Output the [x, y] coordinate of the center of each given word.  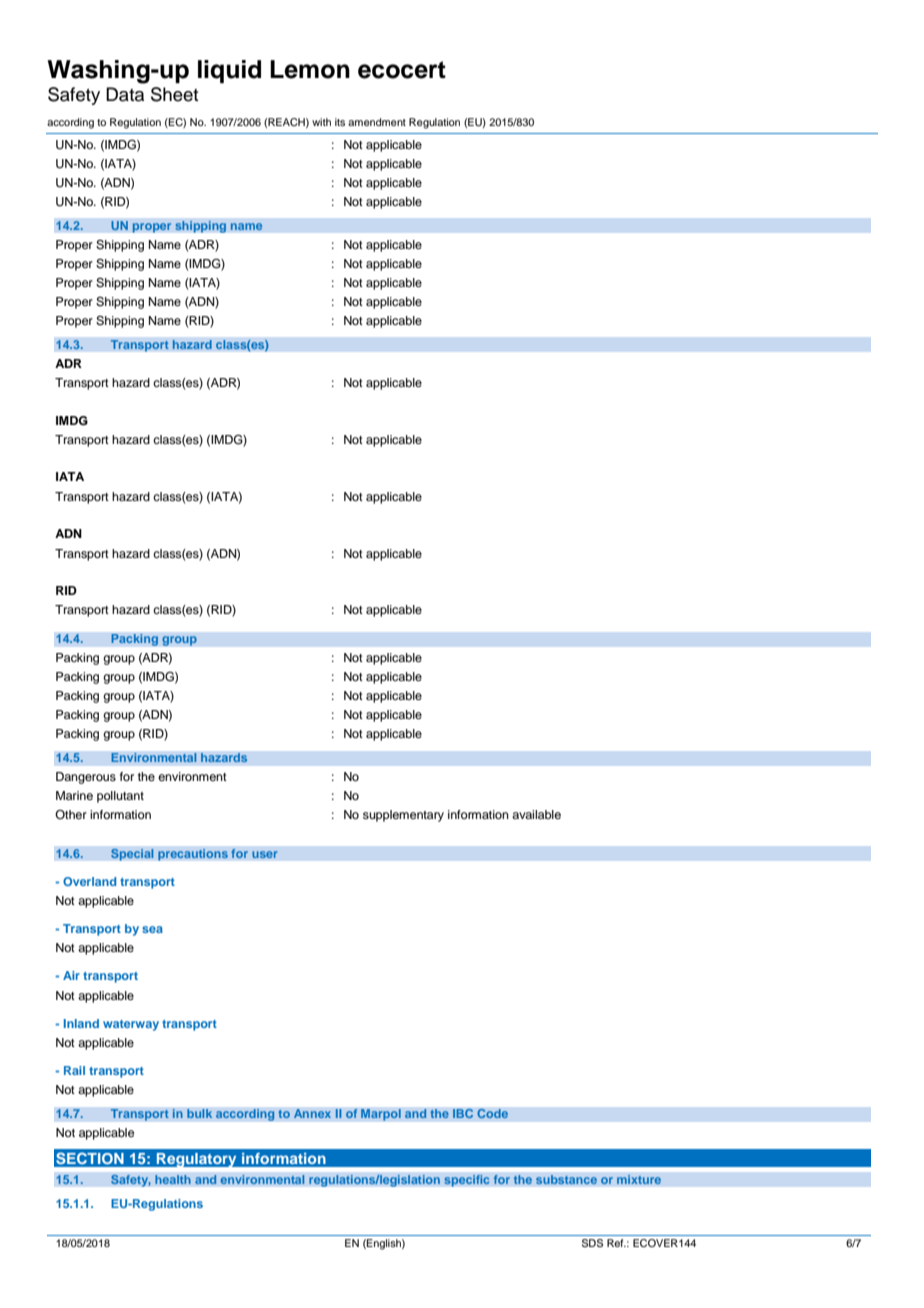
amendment [377, 122]
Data [125, 94]
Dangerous [86, 778]
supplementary [403, 816]
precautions [193, 855]
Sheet [174, 94]
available [536, 814]
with [321, 122]
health [173, 1180]
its [340, 122]
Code [492, 1113]
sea [152, 929]
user [264, 854]
